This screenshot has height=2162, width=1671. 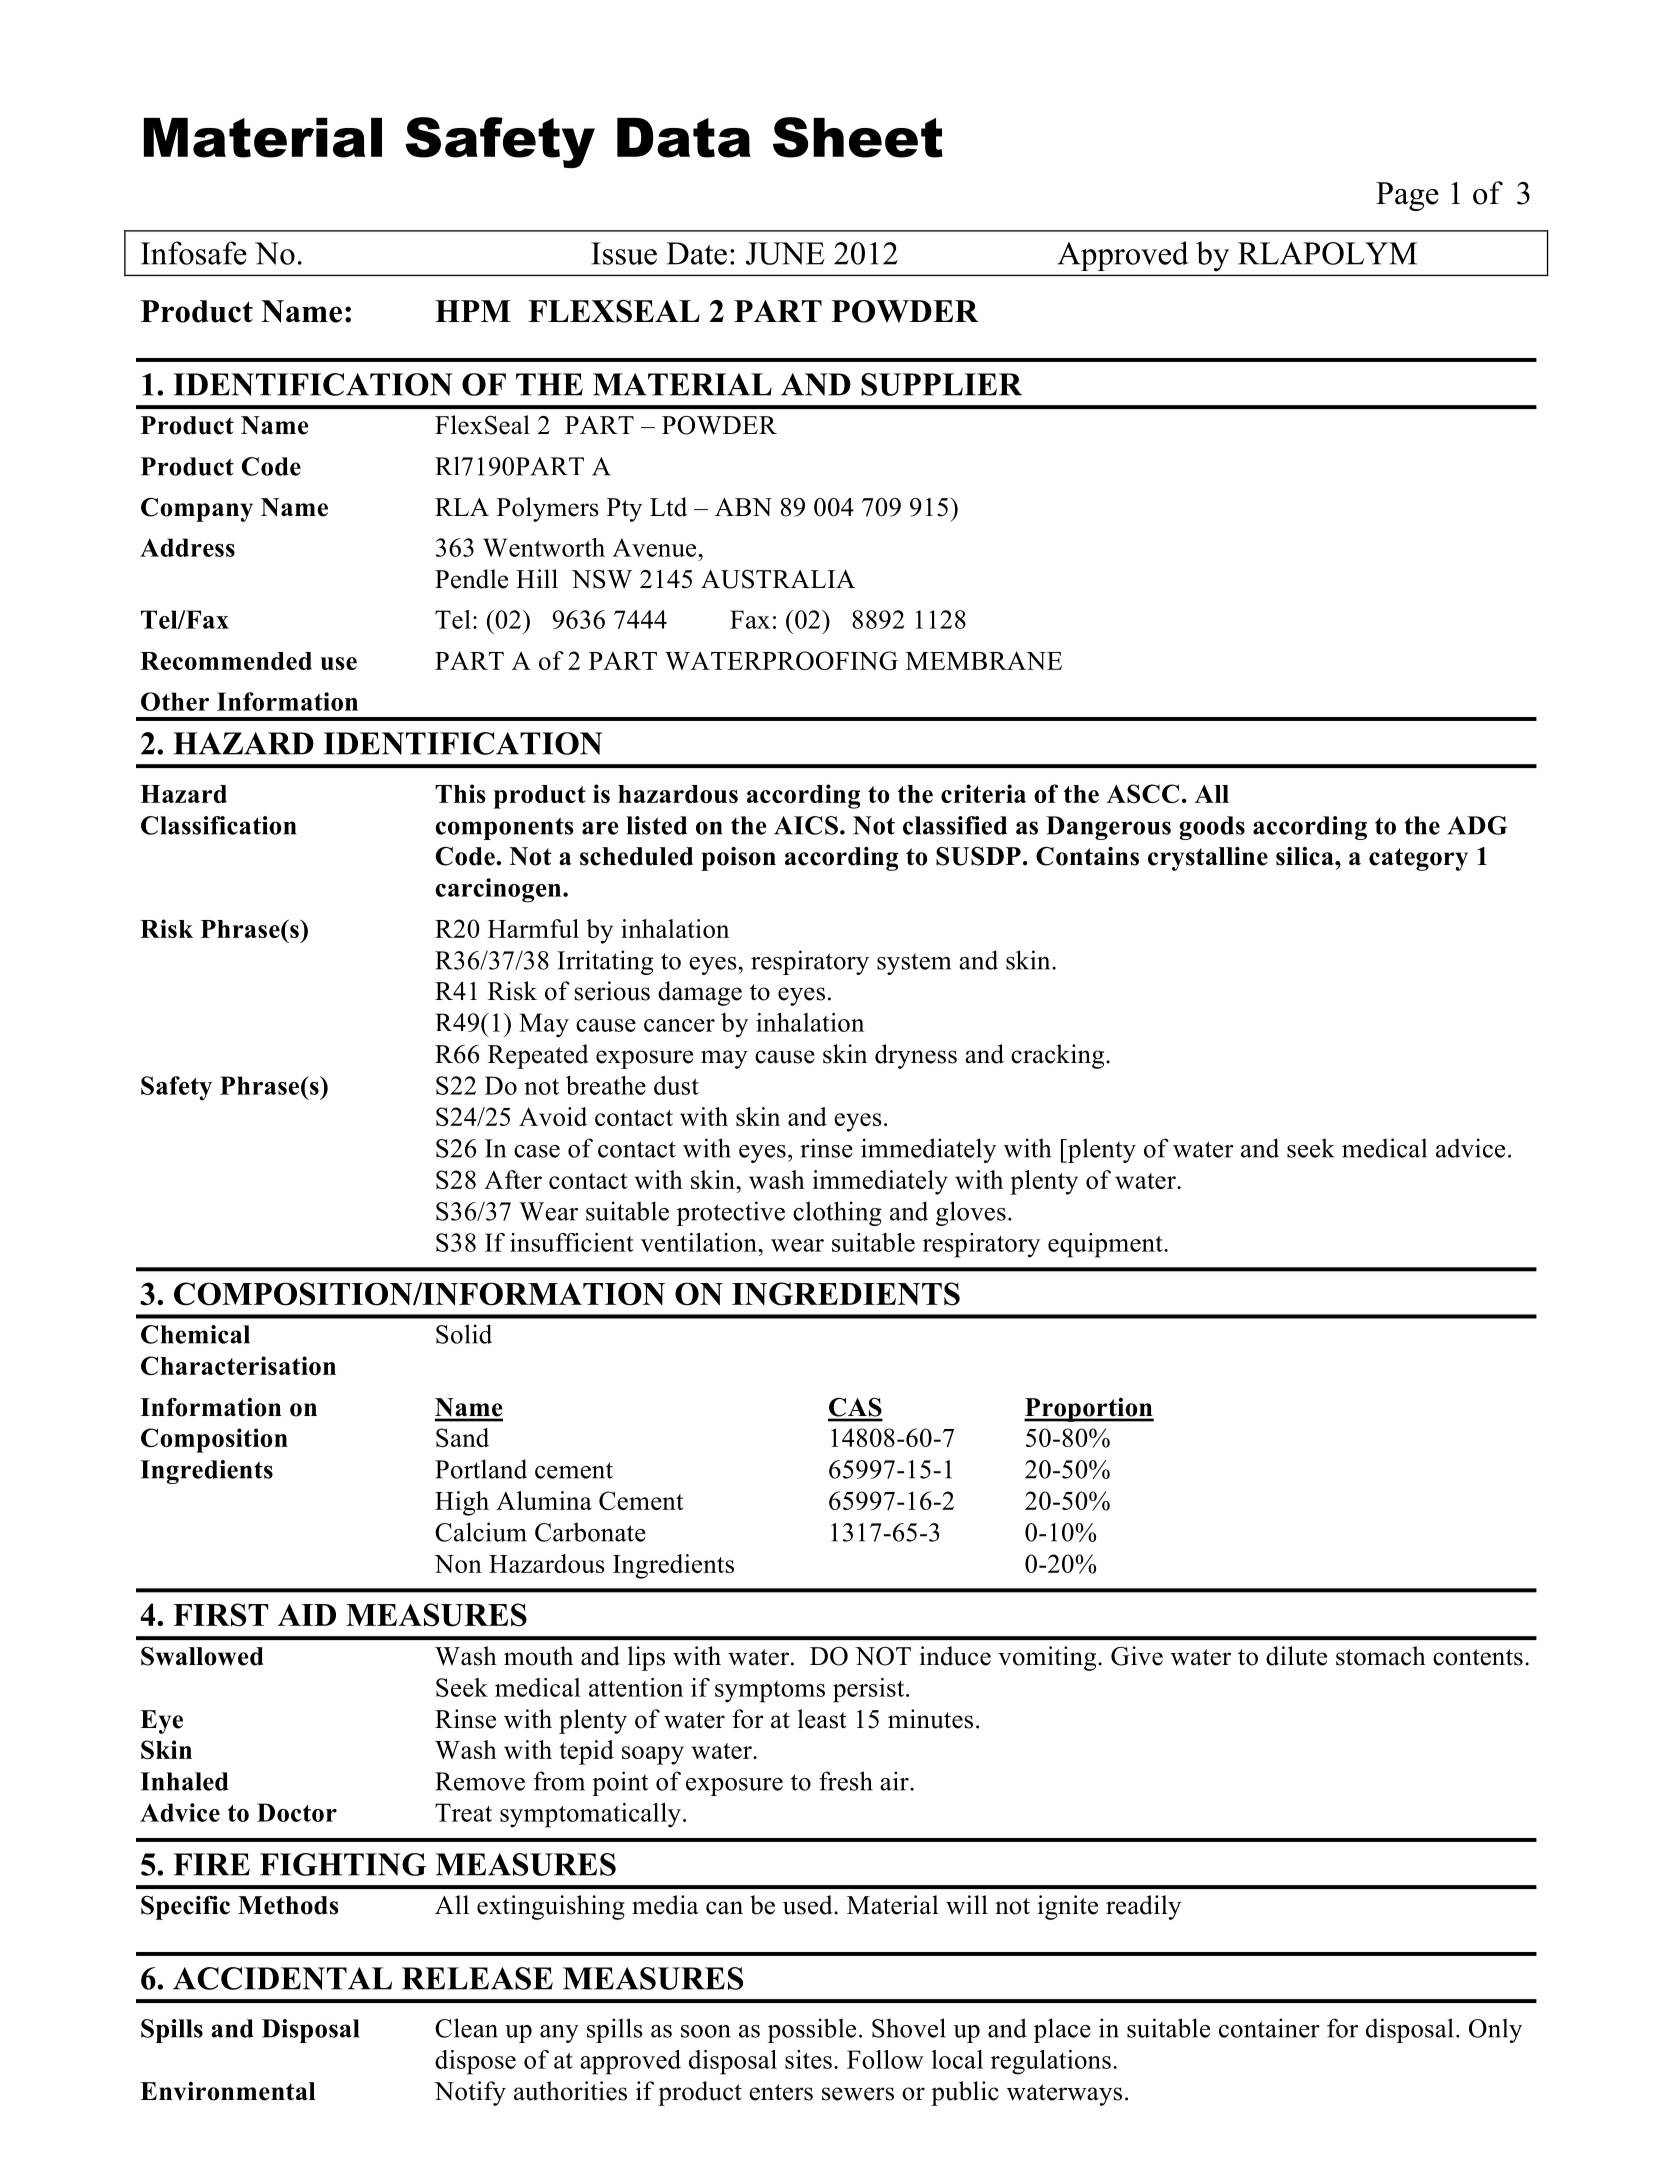 What do you see at coordinates (1059, 1056) in the screenshot?
I see `cracking` at bounding box center [1059, 1056].
